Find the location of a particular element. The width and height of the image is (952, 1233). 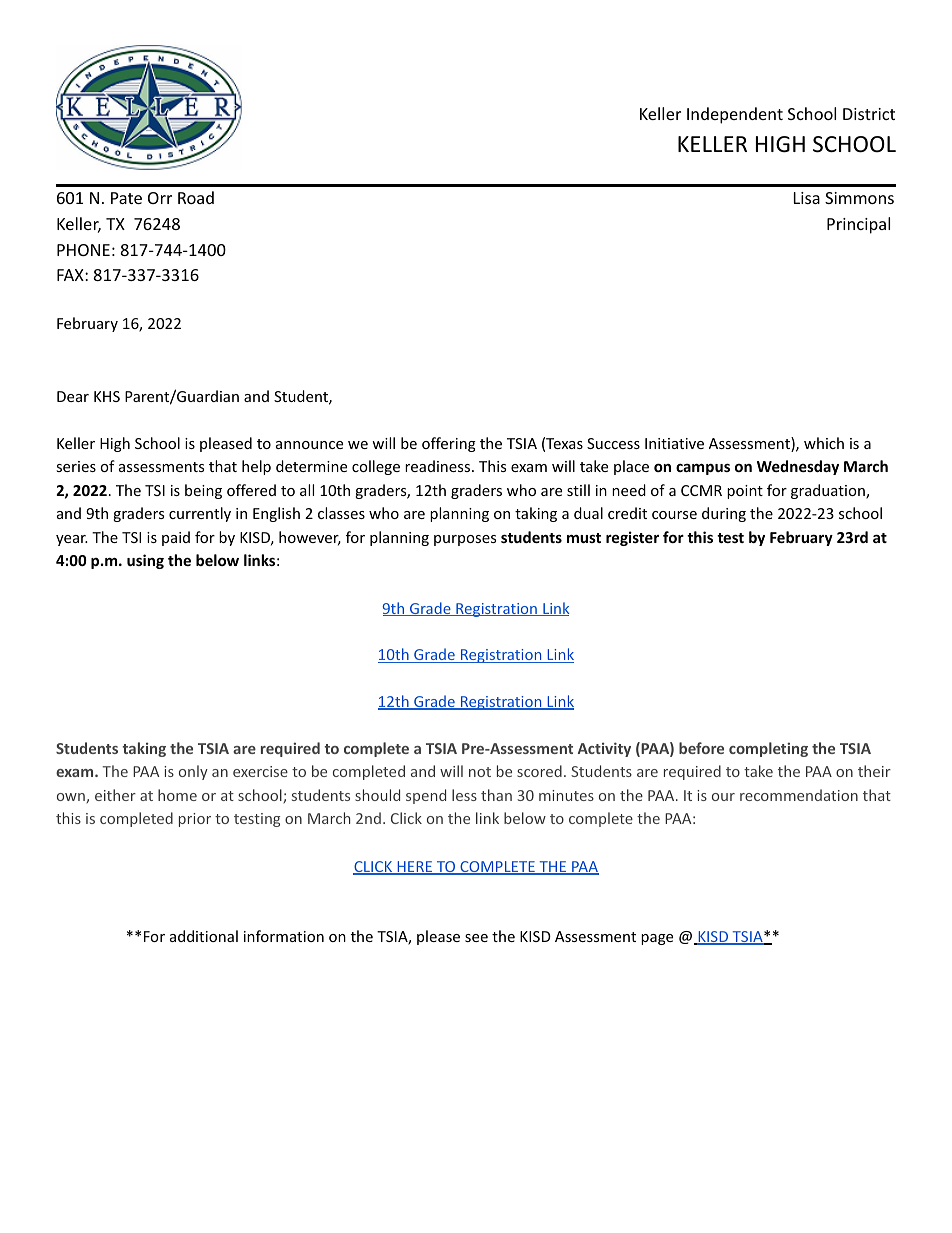

Orr is located at coordinates (160, 198).
